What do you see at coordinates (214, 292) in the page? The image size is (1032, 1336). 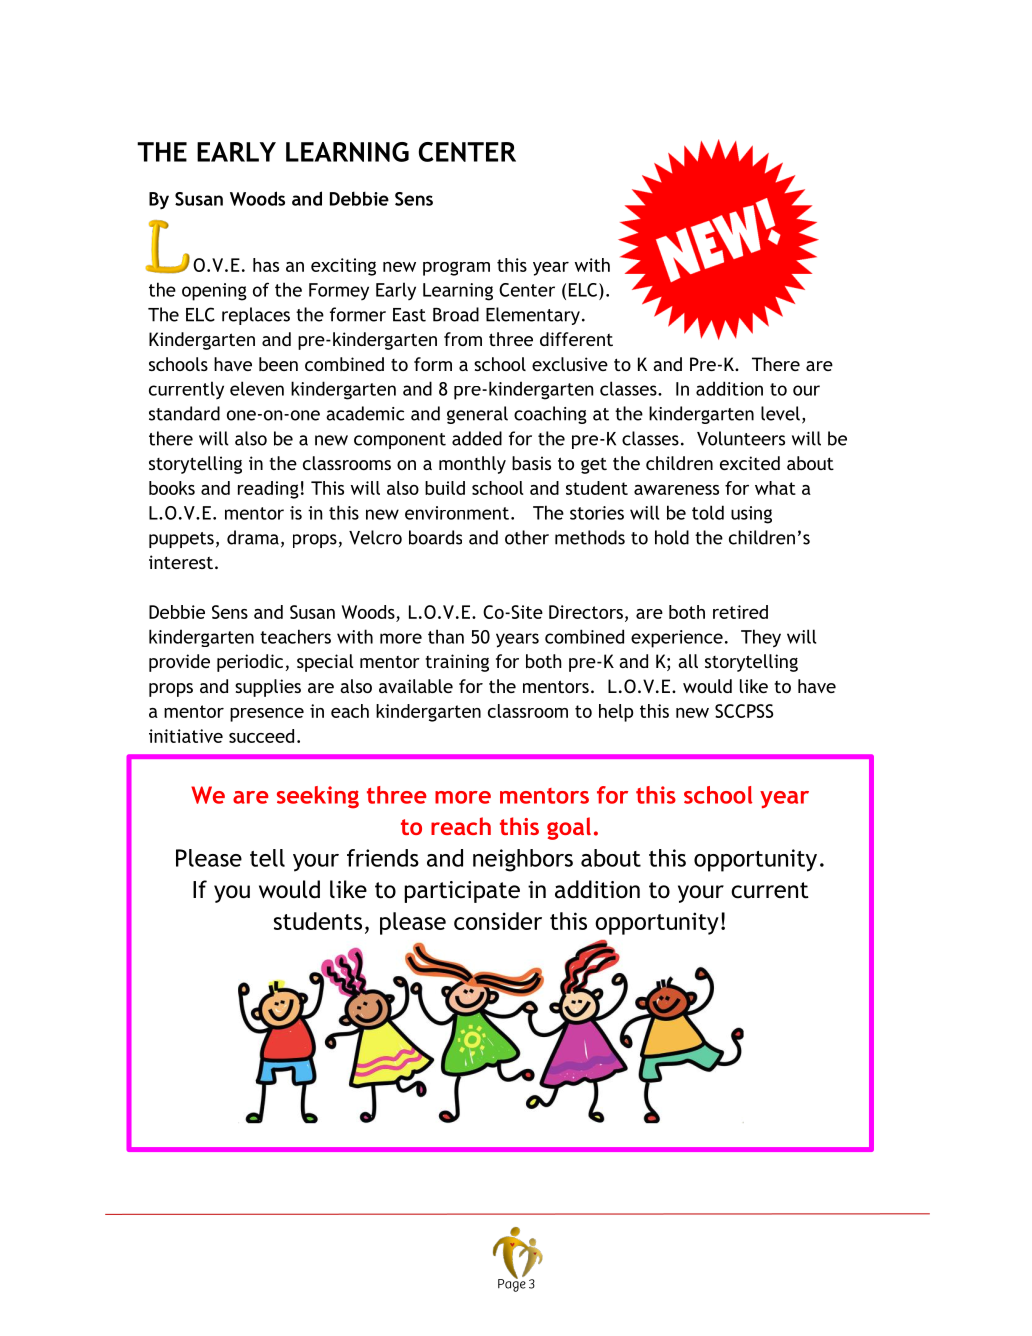 I see `opening` at bounding box center [214, 292].
